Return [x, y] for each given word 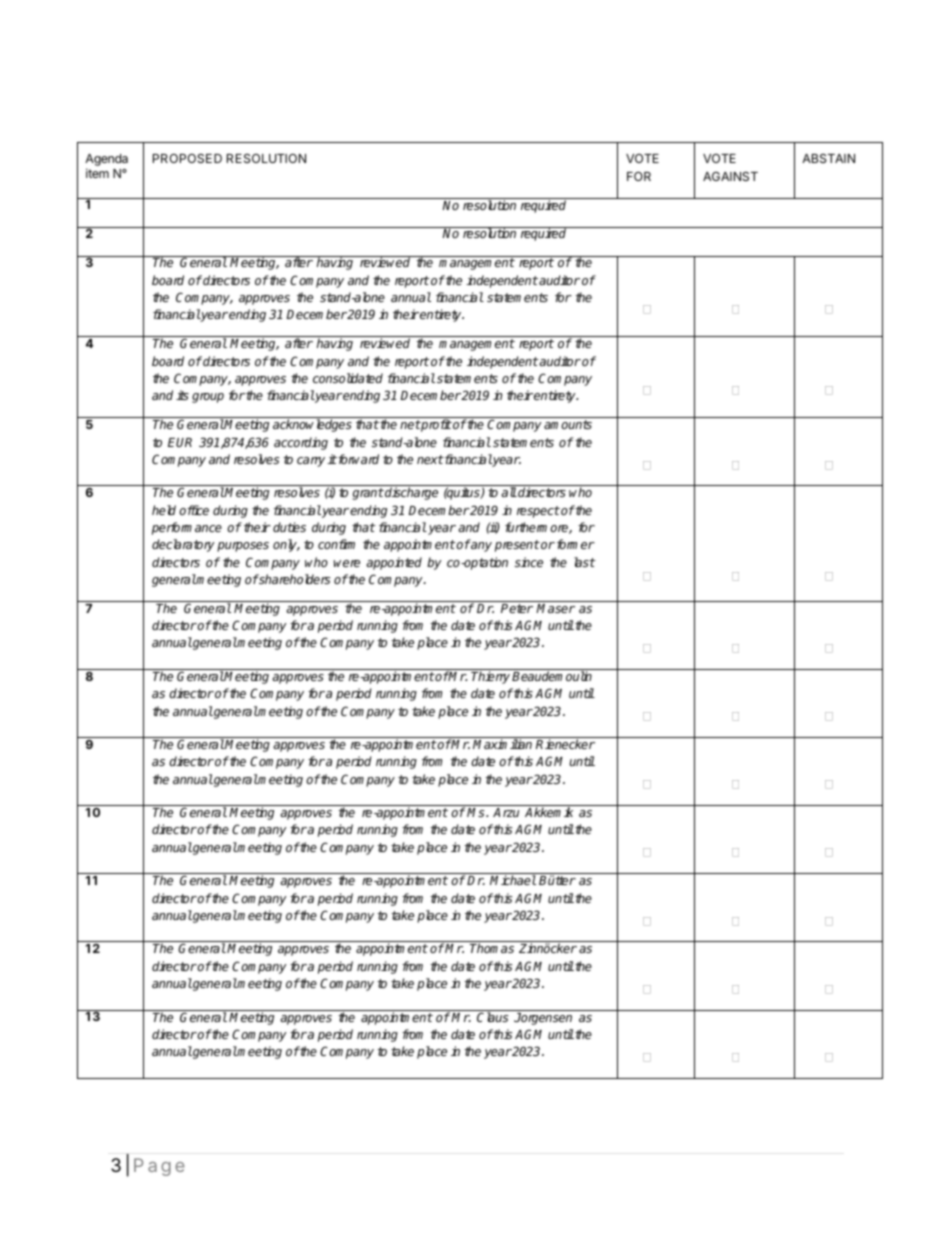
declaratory [183, 545]
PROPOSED [187, 158]
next [430, 459]
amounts [568, 424]
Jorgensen [543, 1019]
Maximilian [502, 744]
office [194, 510]
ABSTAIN [828, 158]
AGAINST [730, 176]
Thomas [492, 948]
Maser [555, 608]
